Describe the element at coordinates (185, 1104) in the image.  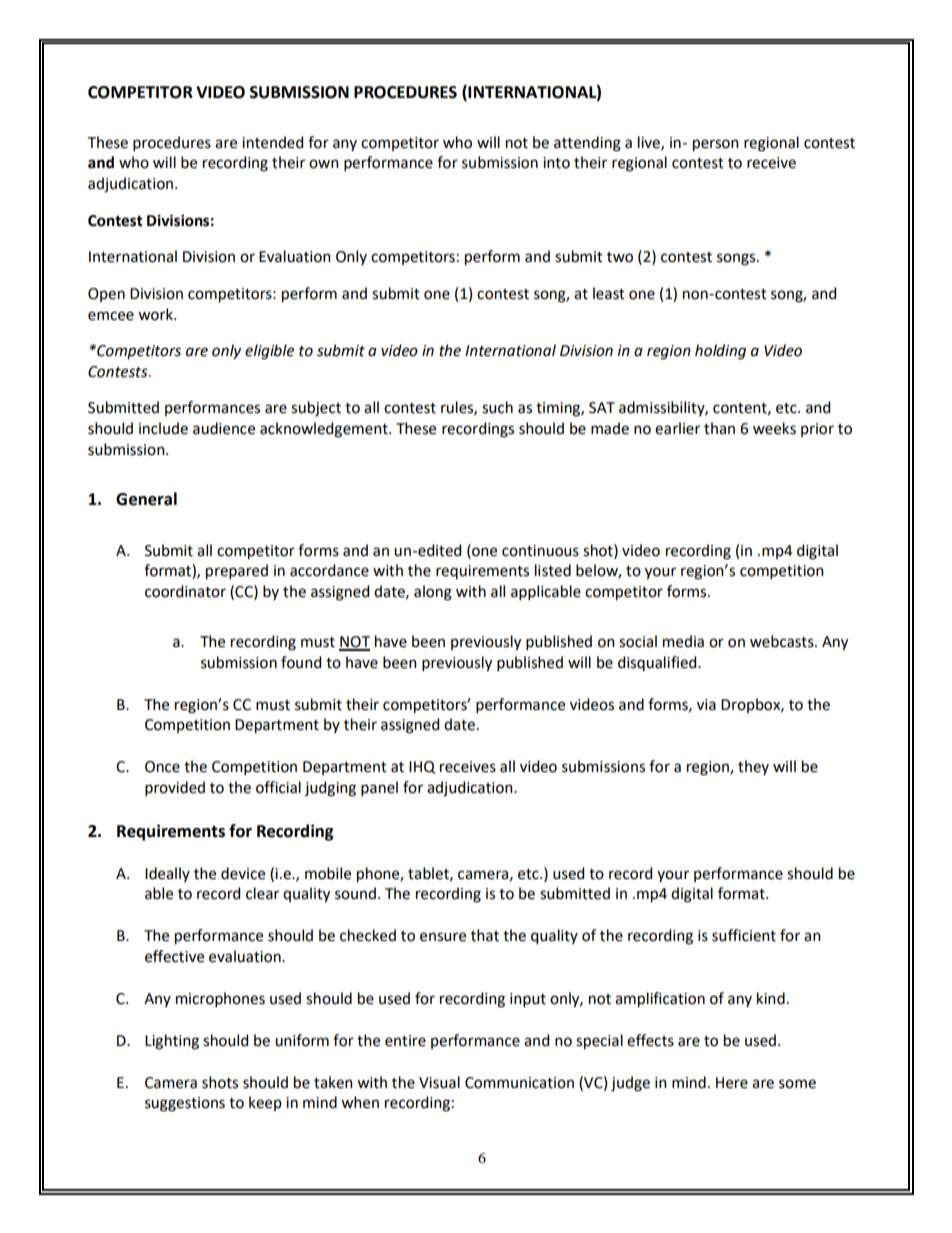
I see `suggestions` at that location.
